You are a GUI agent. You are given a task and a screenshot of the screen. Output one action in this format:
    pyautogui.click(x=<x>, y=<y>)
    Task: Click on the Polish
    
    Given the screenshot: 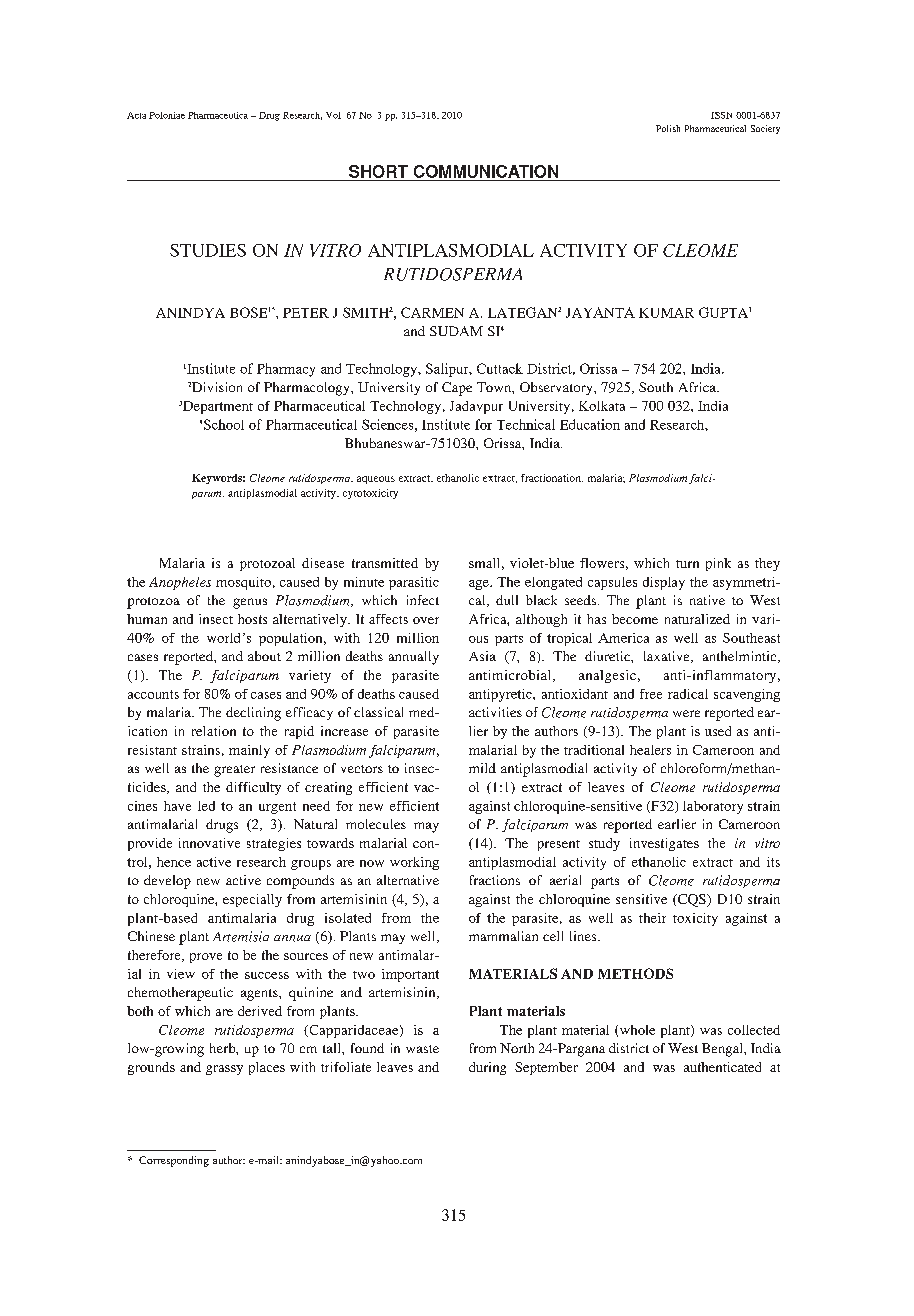 What is the action you would take?
    pyautogui.click(x=668, y=128)
